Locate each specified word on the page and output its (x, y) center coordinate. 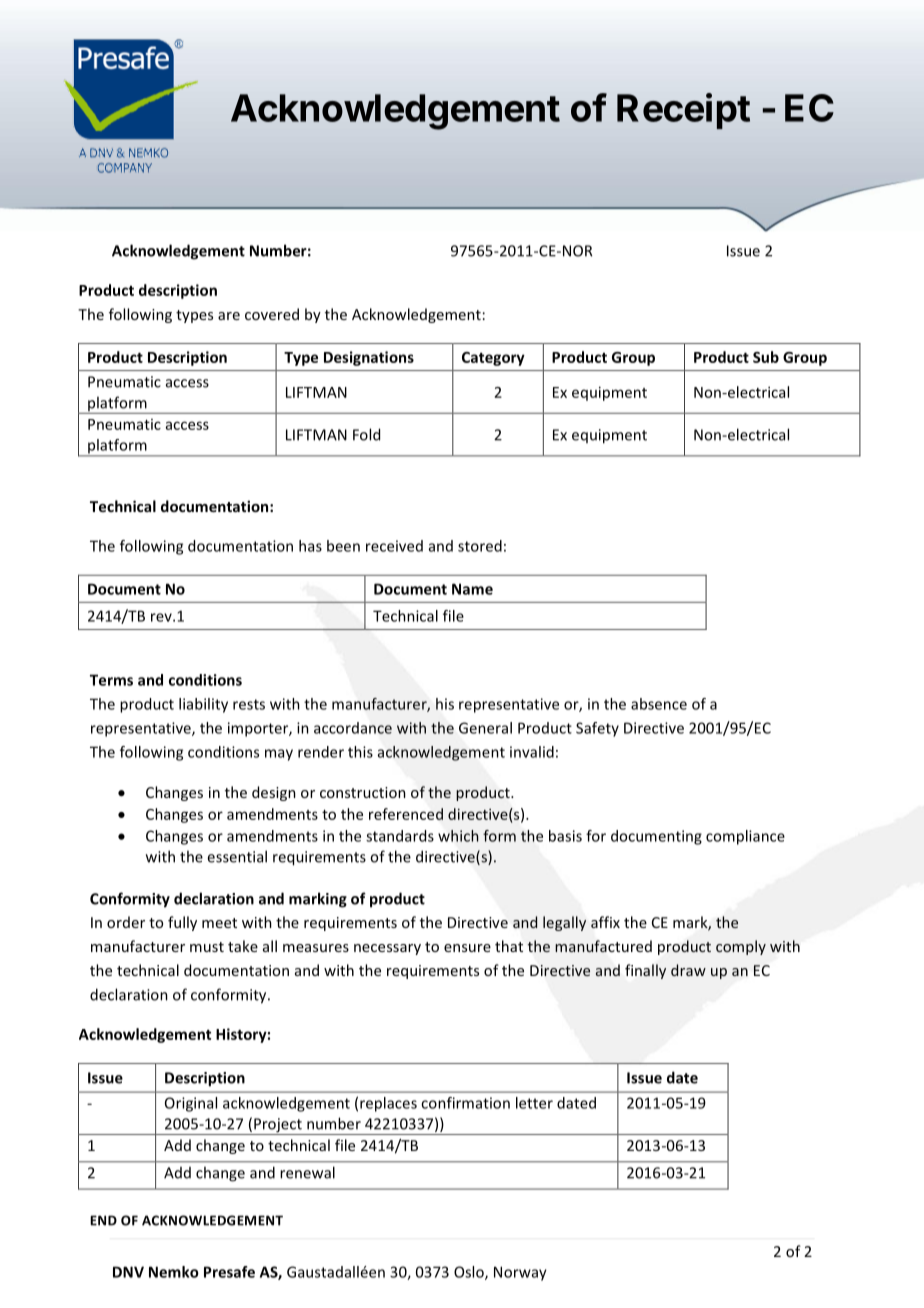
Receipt (683, 111)
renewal (307, 1172)
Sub (766, 357)
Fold (366, 434)
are (229, 316)
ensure (467, 948)
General (485, 728)
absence (659, 704)
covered (272, 314)
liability (203, 705)
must (207, 947)
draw (688, 970)
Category (493, 359)
